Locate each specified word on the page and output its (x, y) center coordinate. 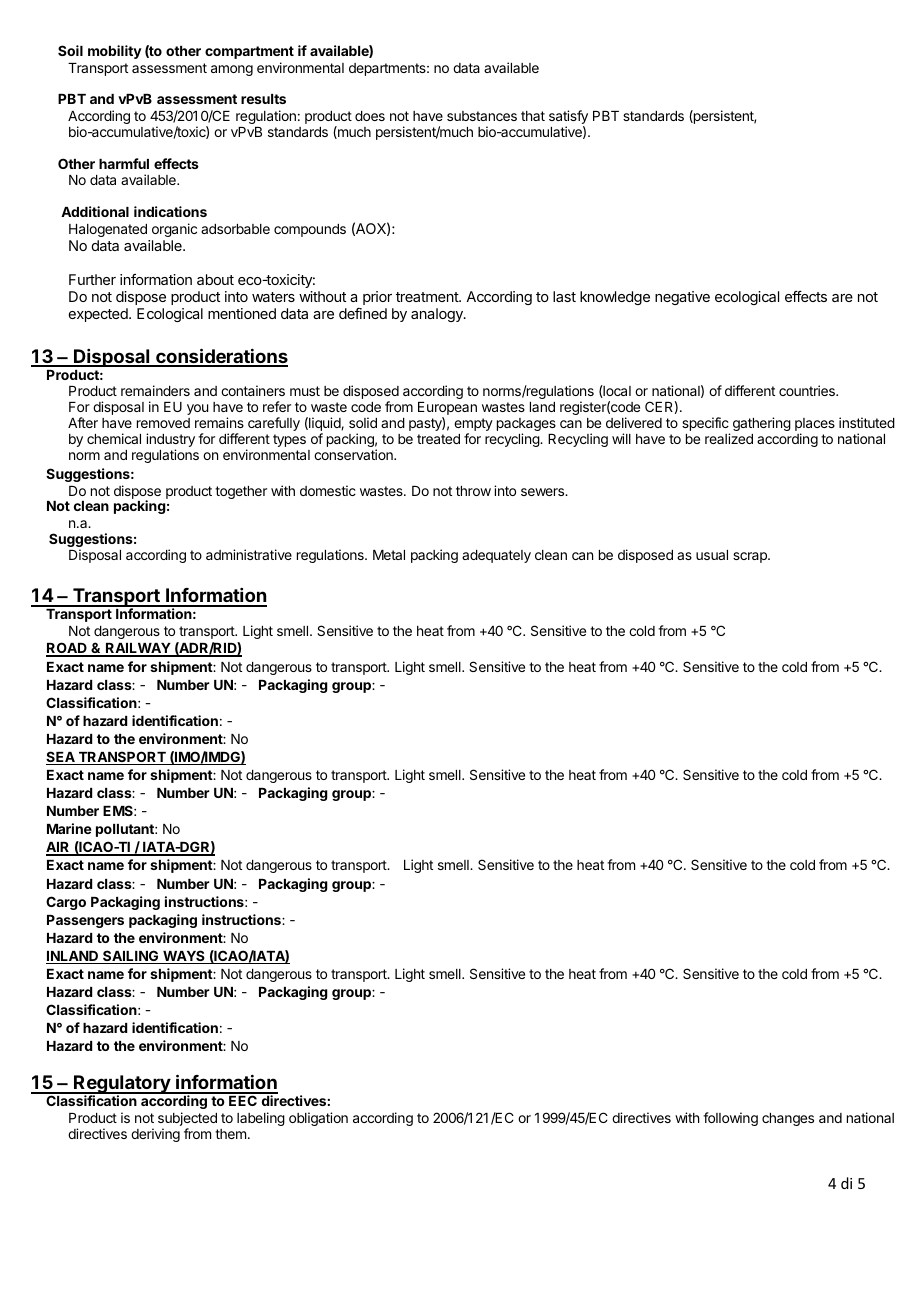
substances (482, 116)
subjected (187, 1120)
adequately (496, 556)
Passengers (85, 921)
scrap (751, 557)
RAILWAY (138, 649)
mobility (115, 52)
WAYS (184, 957)
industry (170, 441)
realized (729, 438)
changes (788, 1119)
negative (682, 298)
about (215, 279)
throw (473, 491)
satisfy (568, 118)
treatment (428, 297)
